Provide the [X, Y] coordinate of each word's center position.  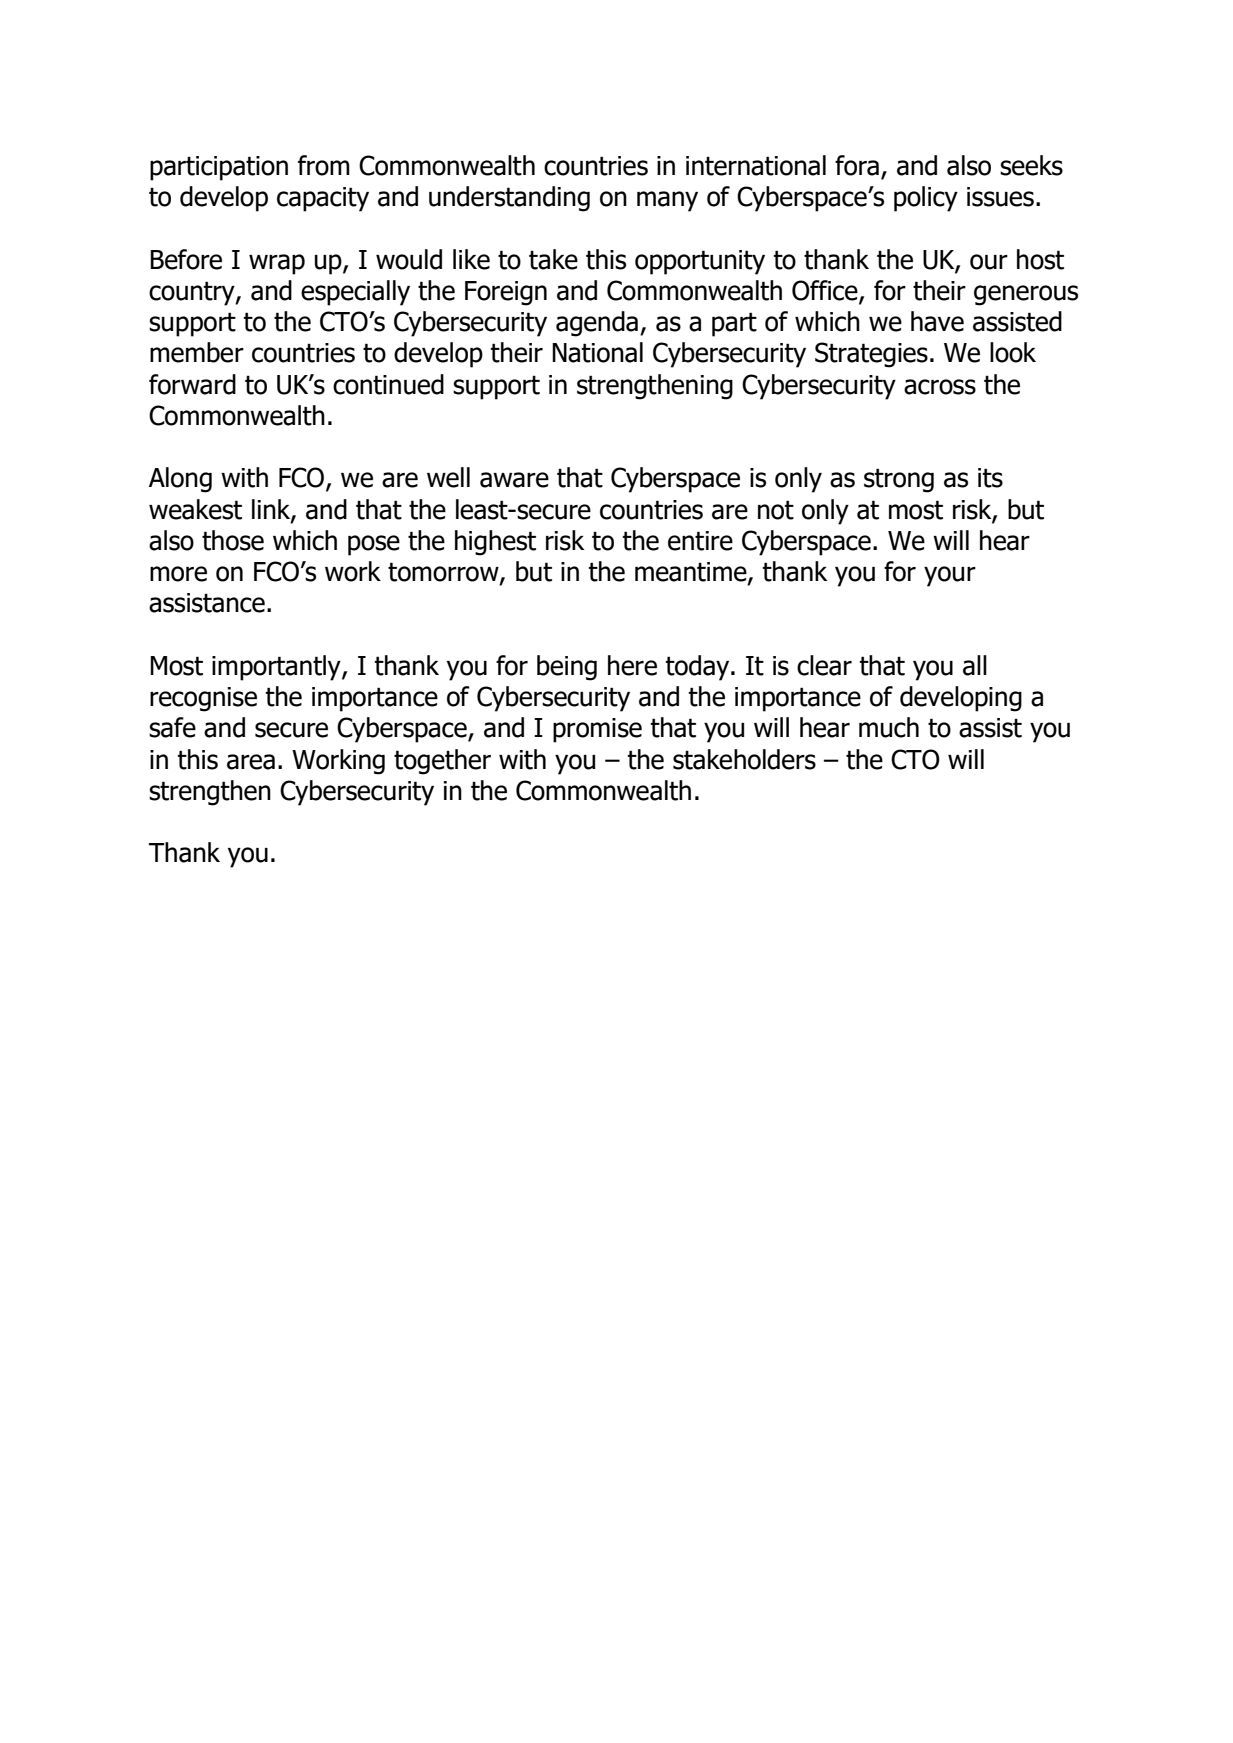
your [950, 576]
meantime [692, 573]
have [937, 321]
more [178, 574]
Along [180, 480]
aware [514, 480]
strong [899, 480]
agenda [597, 324]
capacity [323, 199]
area [251, 762]
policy [926, 199]
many [667, 201]
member [197, 352]
